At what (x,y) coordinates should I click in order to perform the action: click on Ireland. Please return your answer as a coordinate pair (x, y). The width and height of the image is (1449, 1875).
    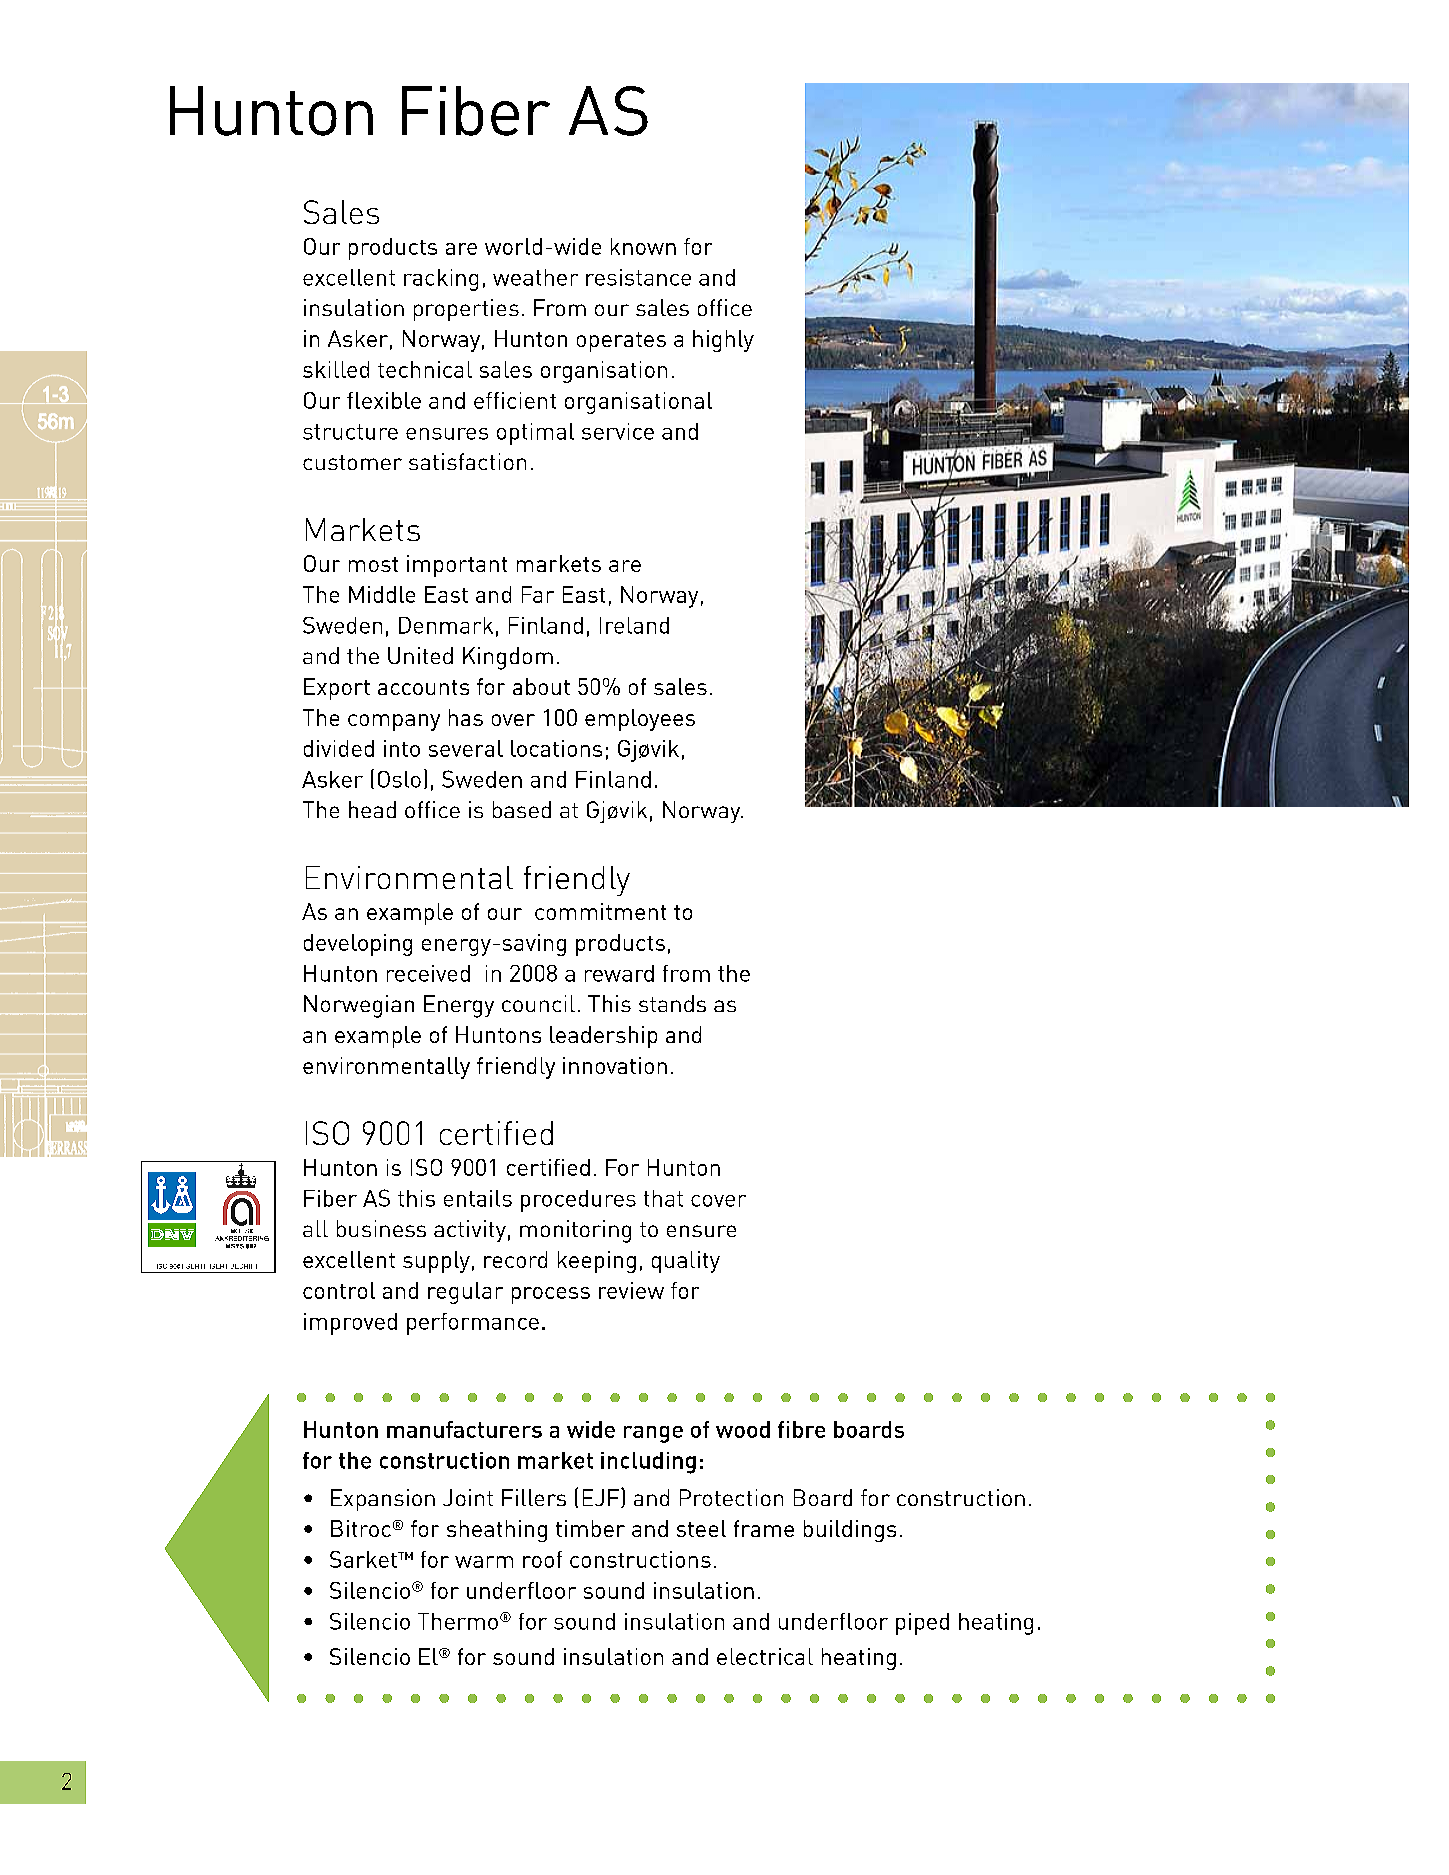
    Looking at the image, I should click on (634, 625).
